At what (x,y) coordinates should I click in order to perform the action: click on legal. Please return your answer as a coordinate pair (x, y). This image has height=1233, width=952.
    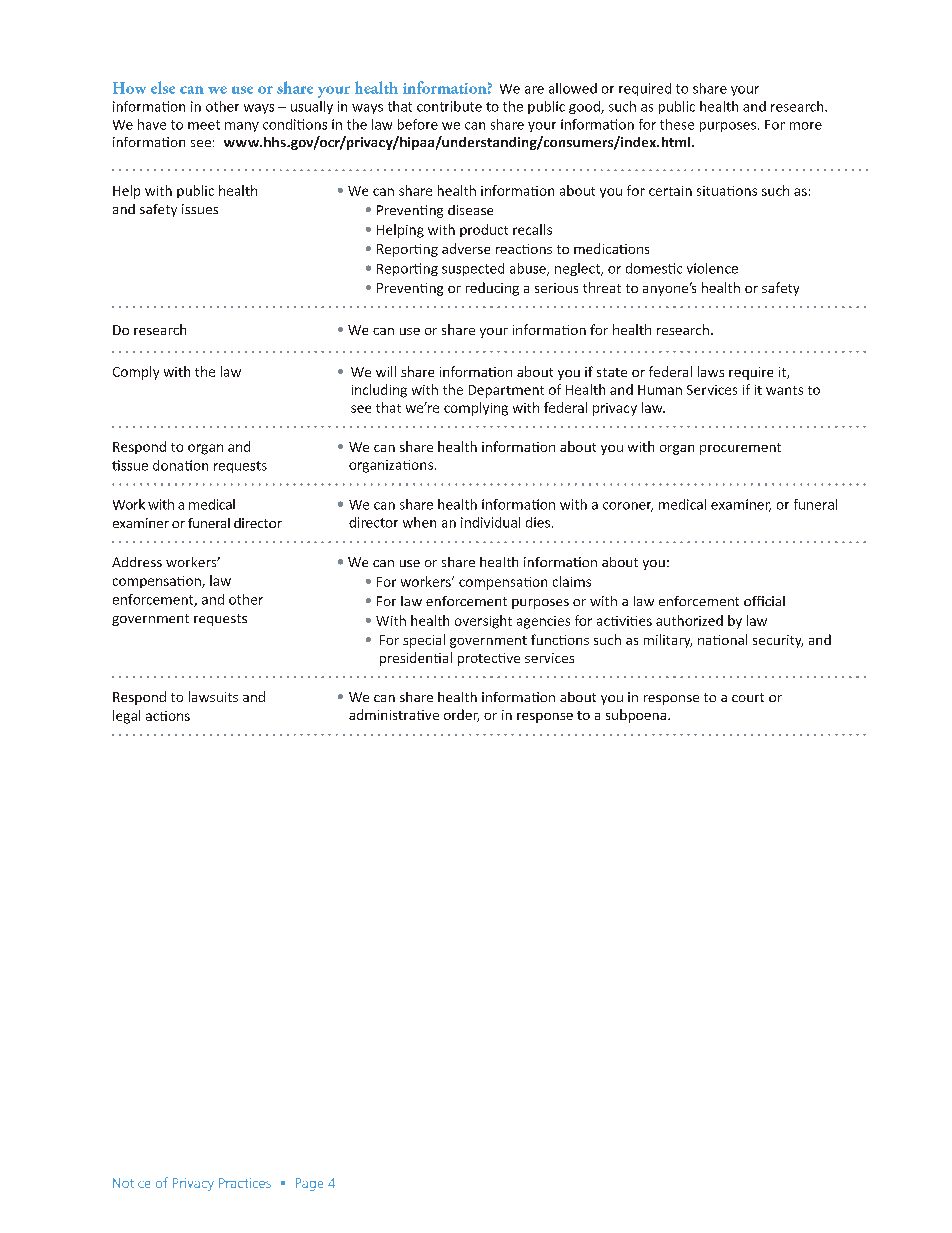
    Looking at the image, I should click on (126, 717).
